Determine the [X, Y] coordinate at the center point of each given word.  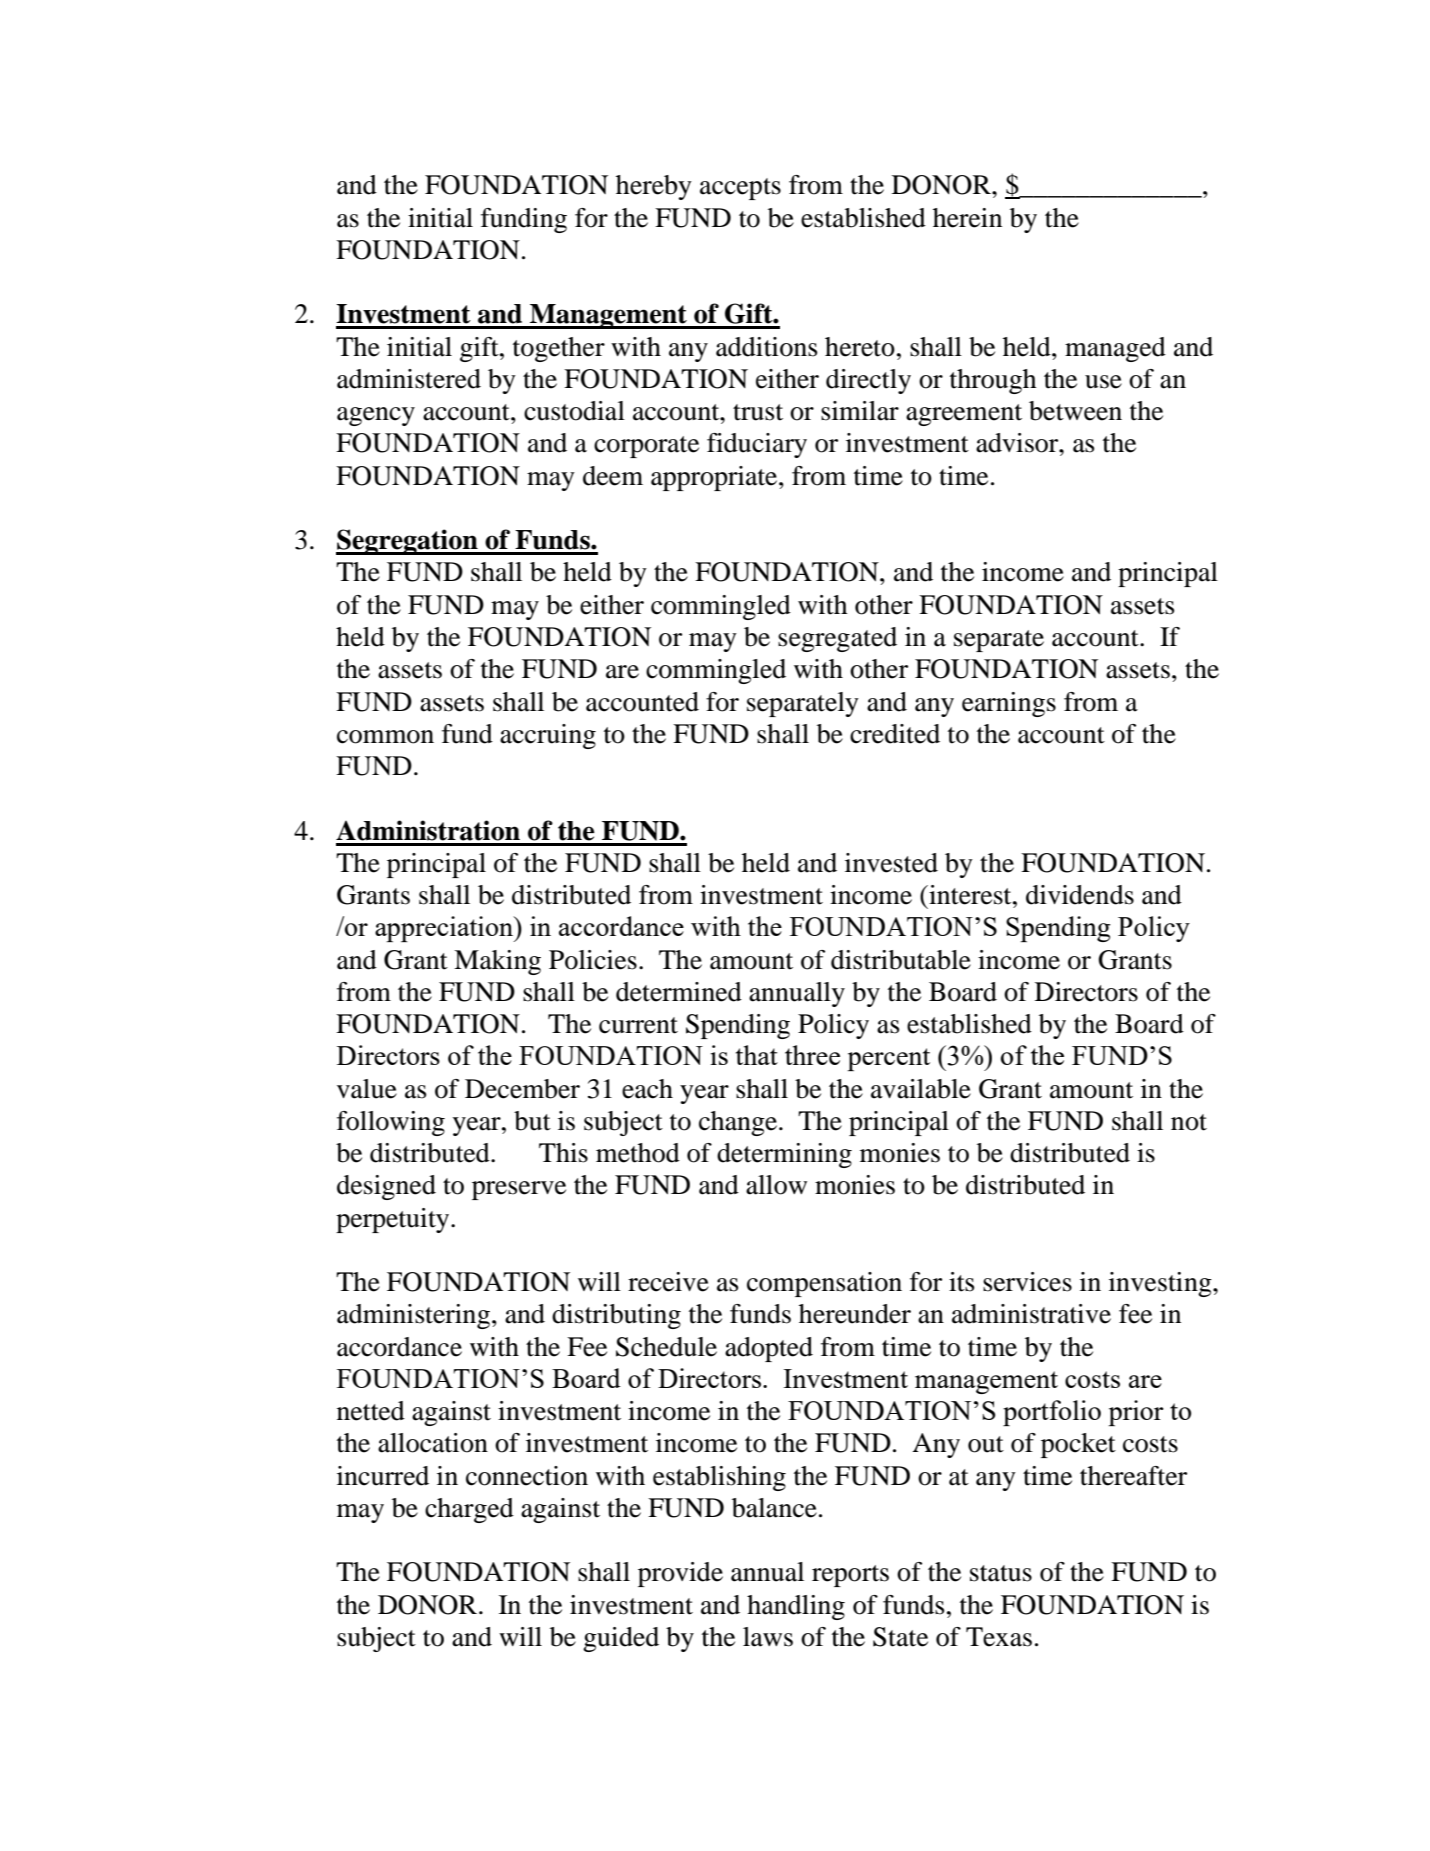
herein [967, 218]
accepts [740, 189]
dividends [1080, 895]
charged [469, 1510]
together [559, 349]
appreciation [445, 929]
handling [796, 1607]
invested [891, 863]
